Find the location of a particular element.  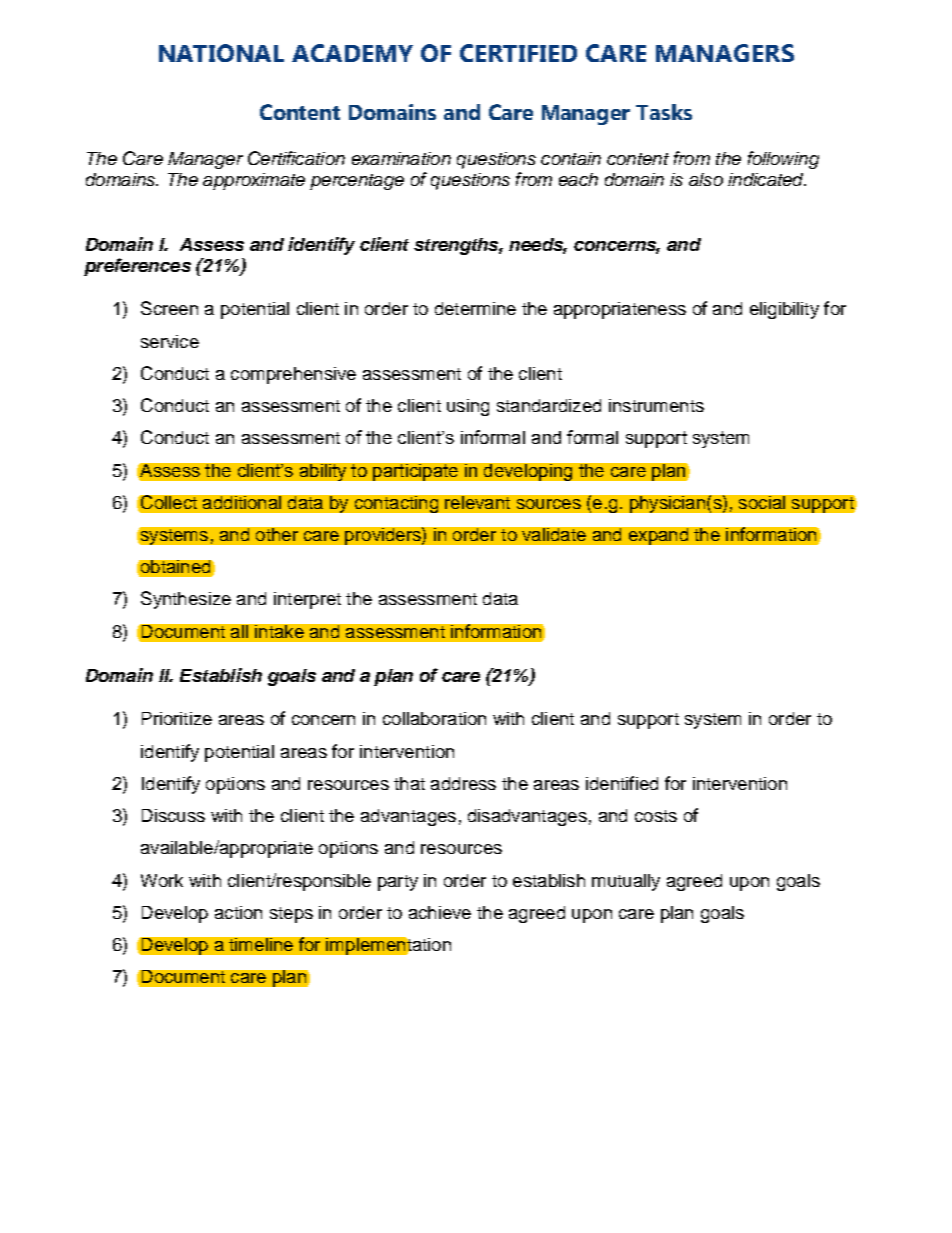

achieve is located at coordinates (440, 912).
